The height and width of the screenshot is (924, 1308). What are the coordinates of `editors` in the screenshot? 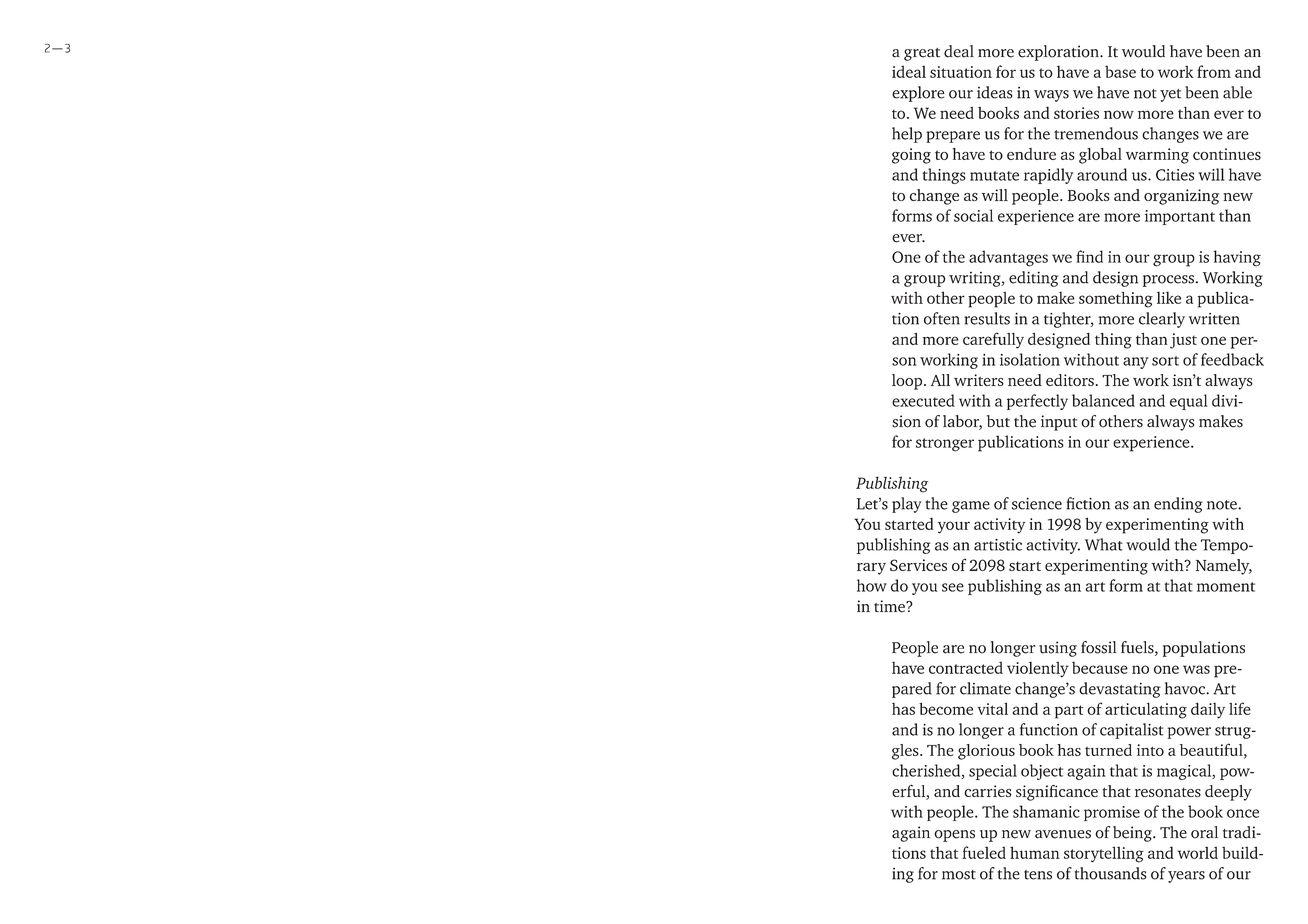 It's located at (1070, 380).
